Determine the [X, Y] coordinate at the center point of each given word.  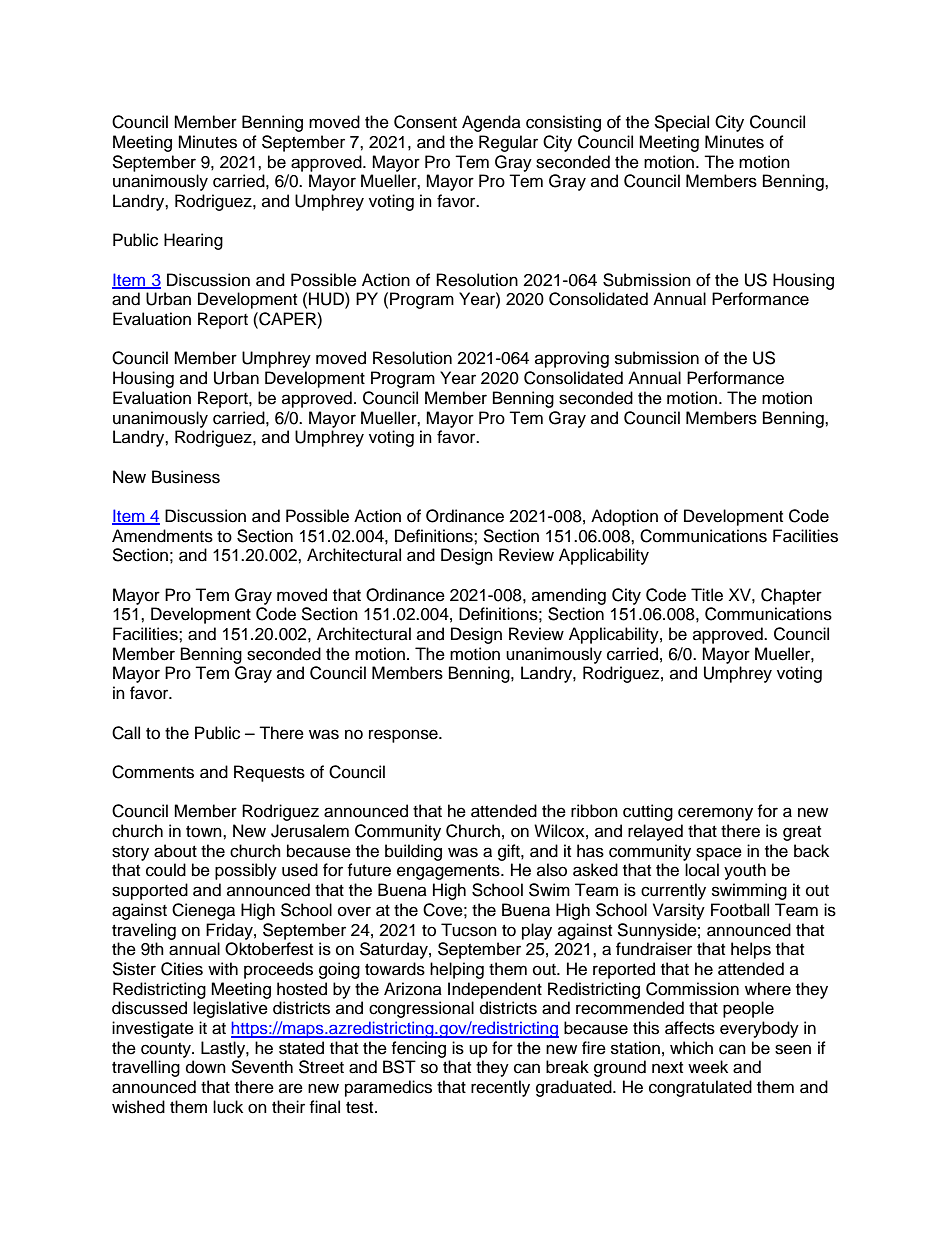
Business [186, 477]
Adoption [624, 517]
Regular [508, 143]
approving [572, 359]
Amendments [162, 536]
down [206, 1067]
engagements [449, 872]
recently [500, 1088]
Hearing [193, 241]
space [719, 854]
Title [707, 595]
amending [569, 596]
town [205, 832]
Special [681, 123]
